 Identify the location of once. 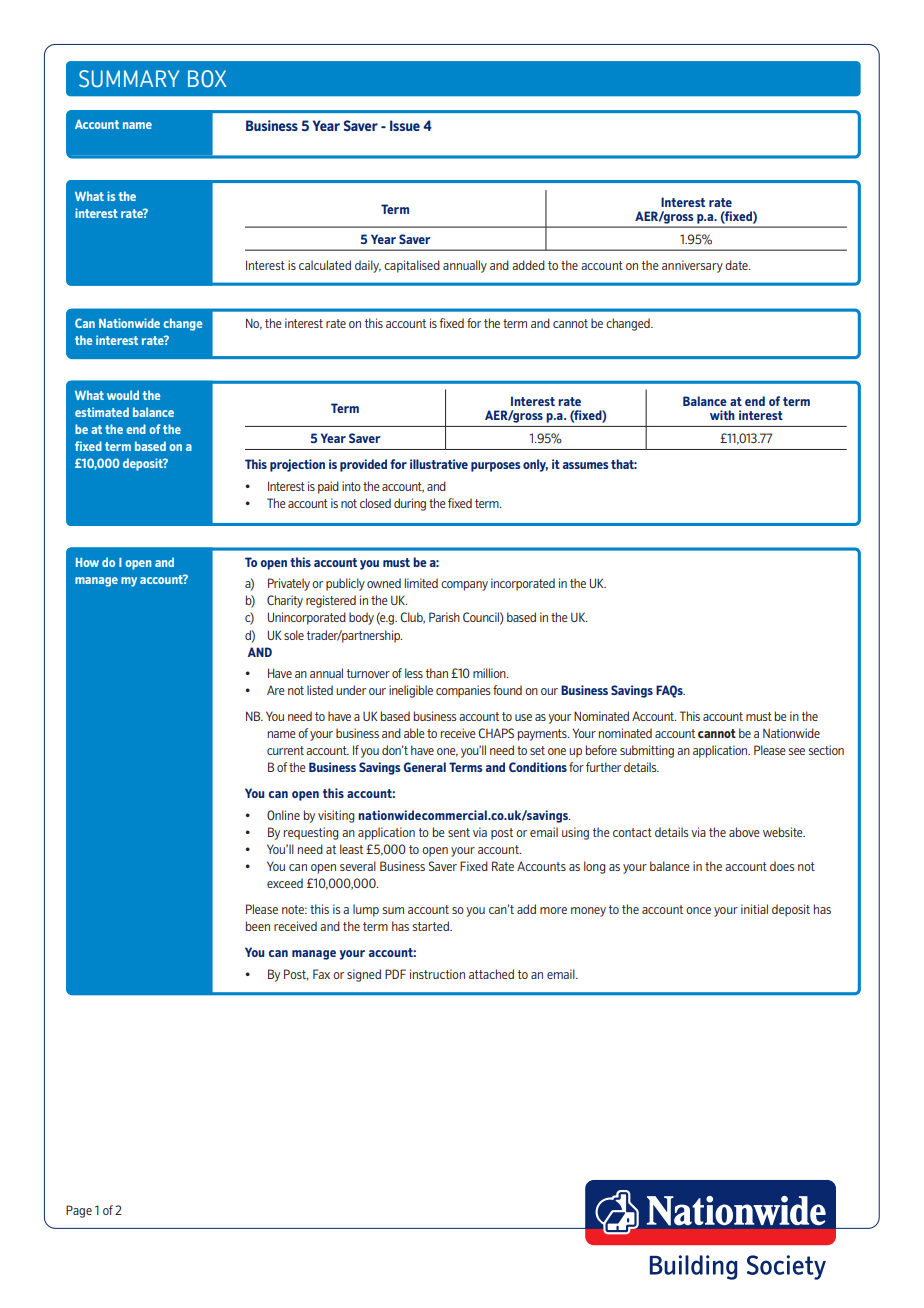
(698, 910).
